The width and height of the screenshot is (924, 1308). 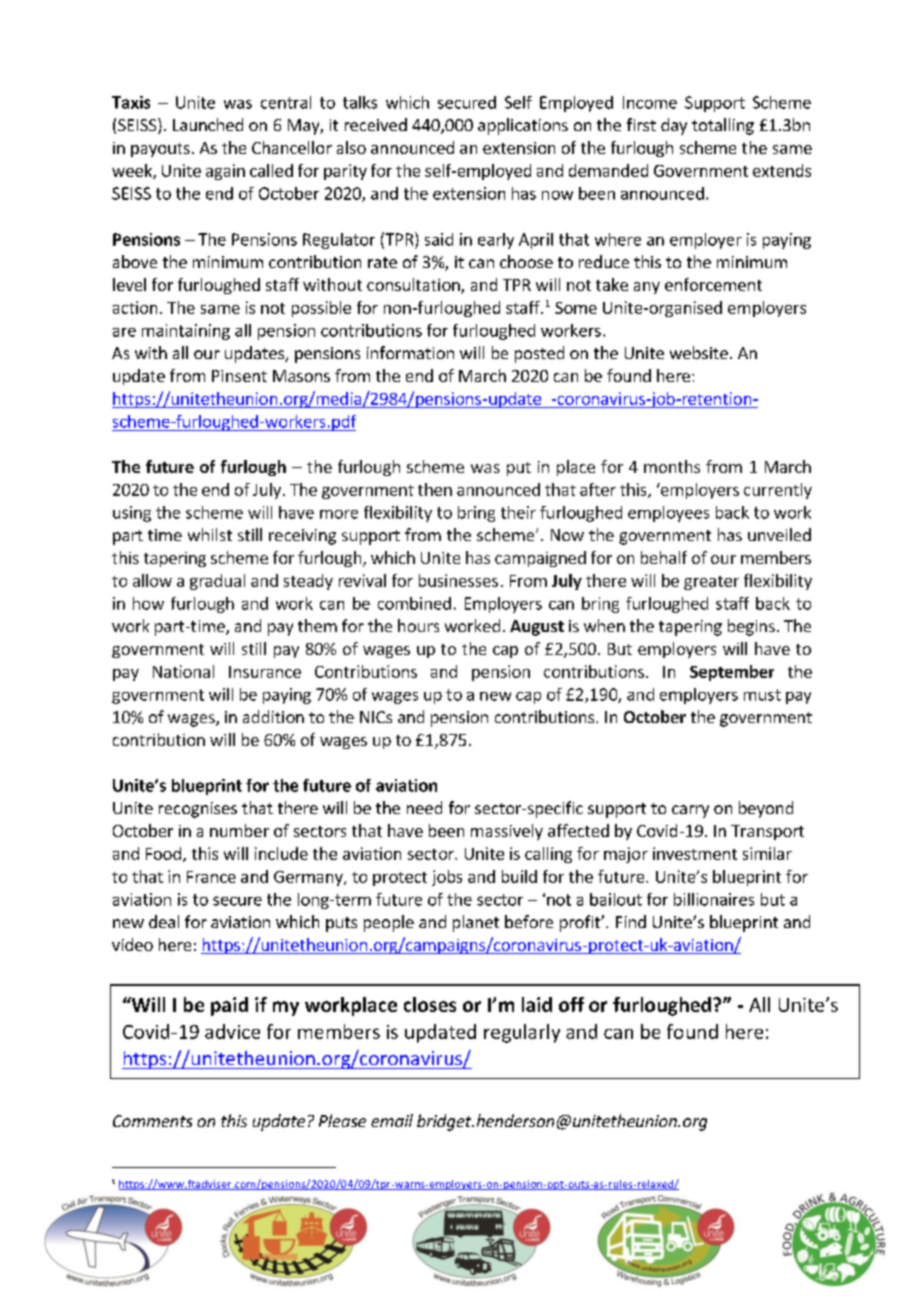 What do you see at coordinates (152, 1121) in the screenshot?
I see `Comments` at bounding box center [152, 1121].
